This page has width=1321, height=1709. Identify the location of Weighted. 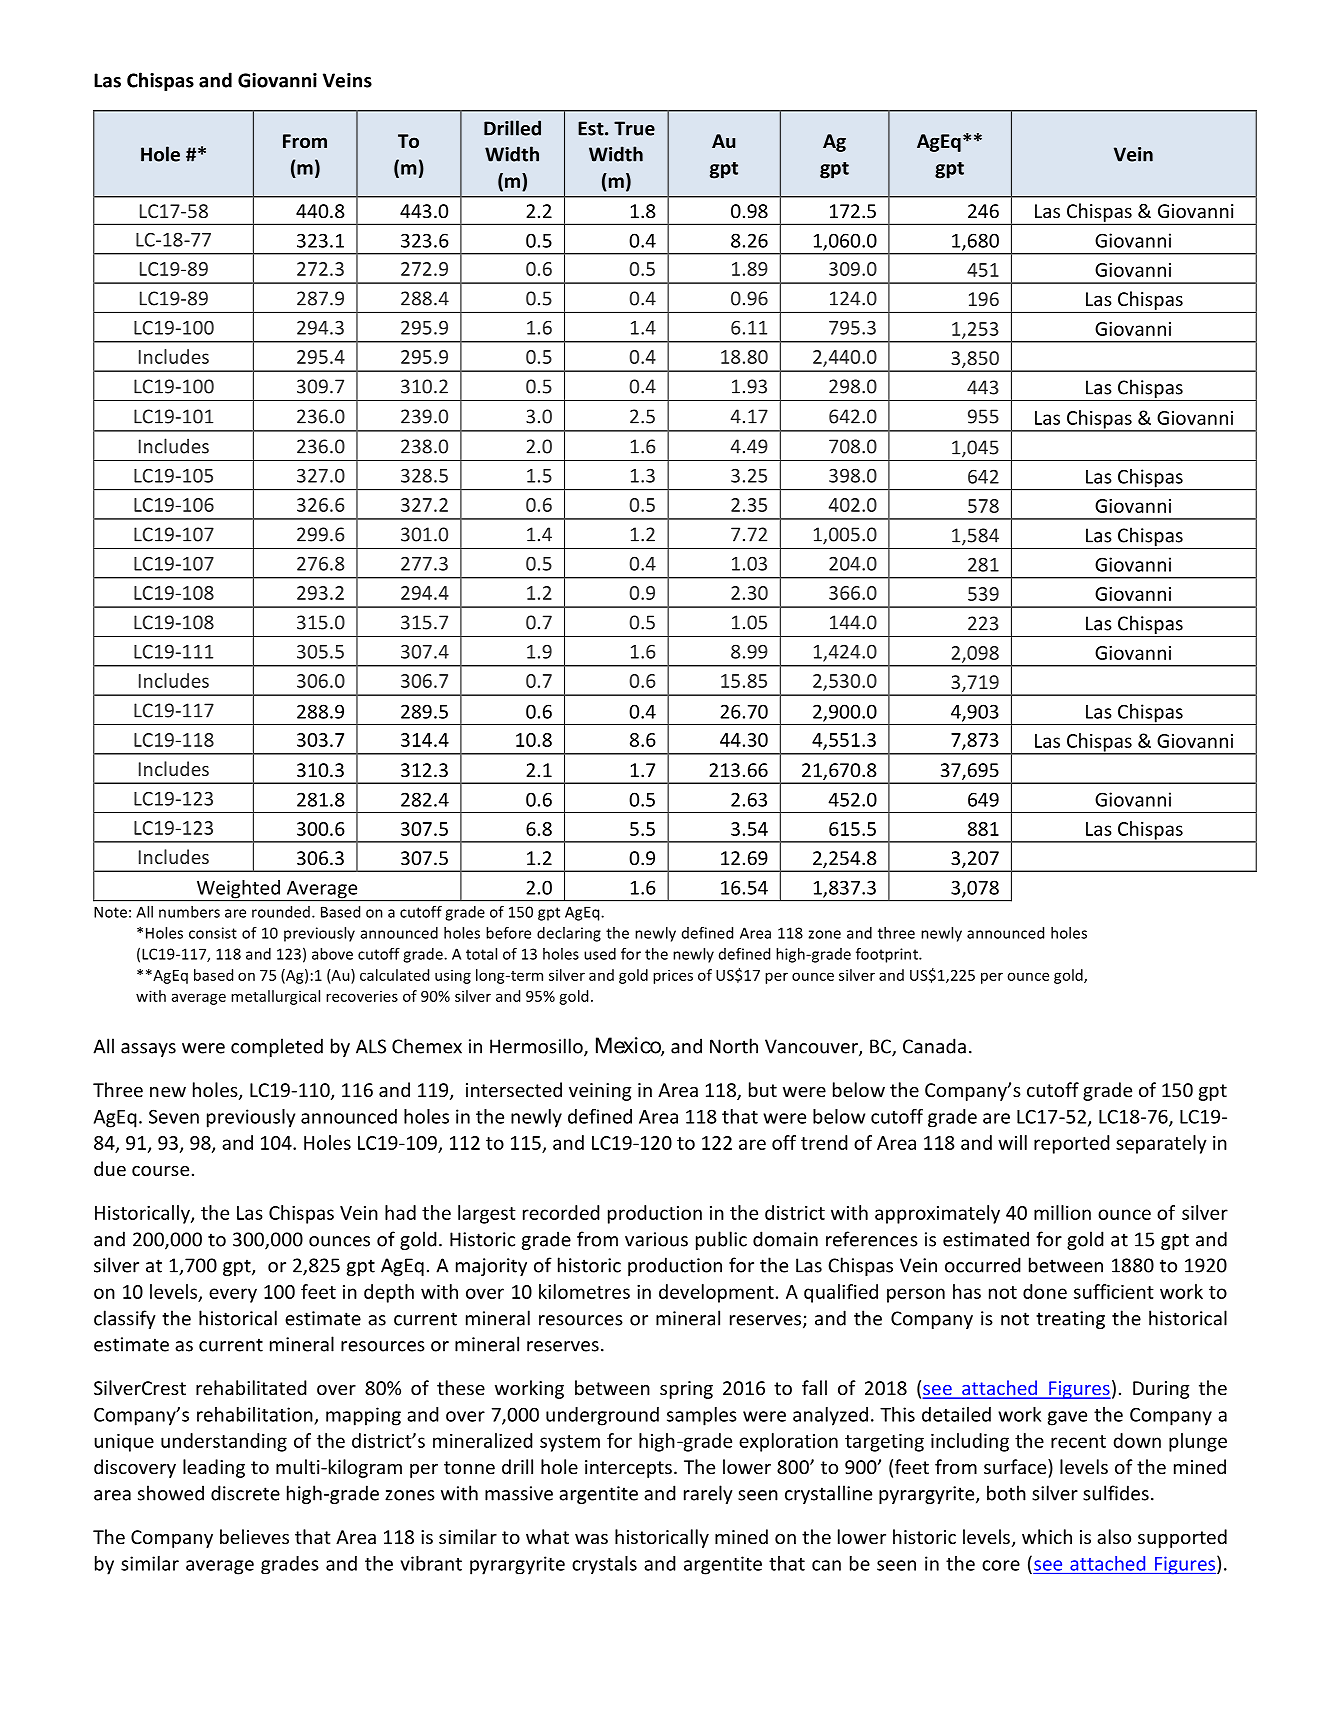
(238, 890).
